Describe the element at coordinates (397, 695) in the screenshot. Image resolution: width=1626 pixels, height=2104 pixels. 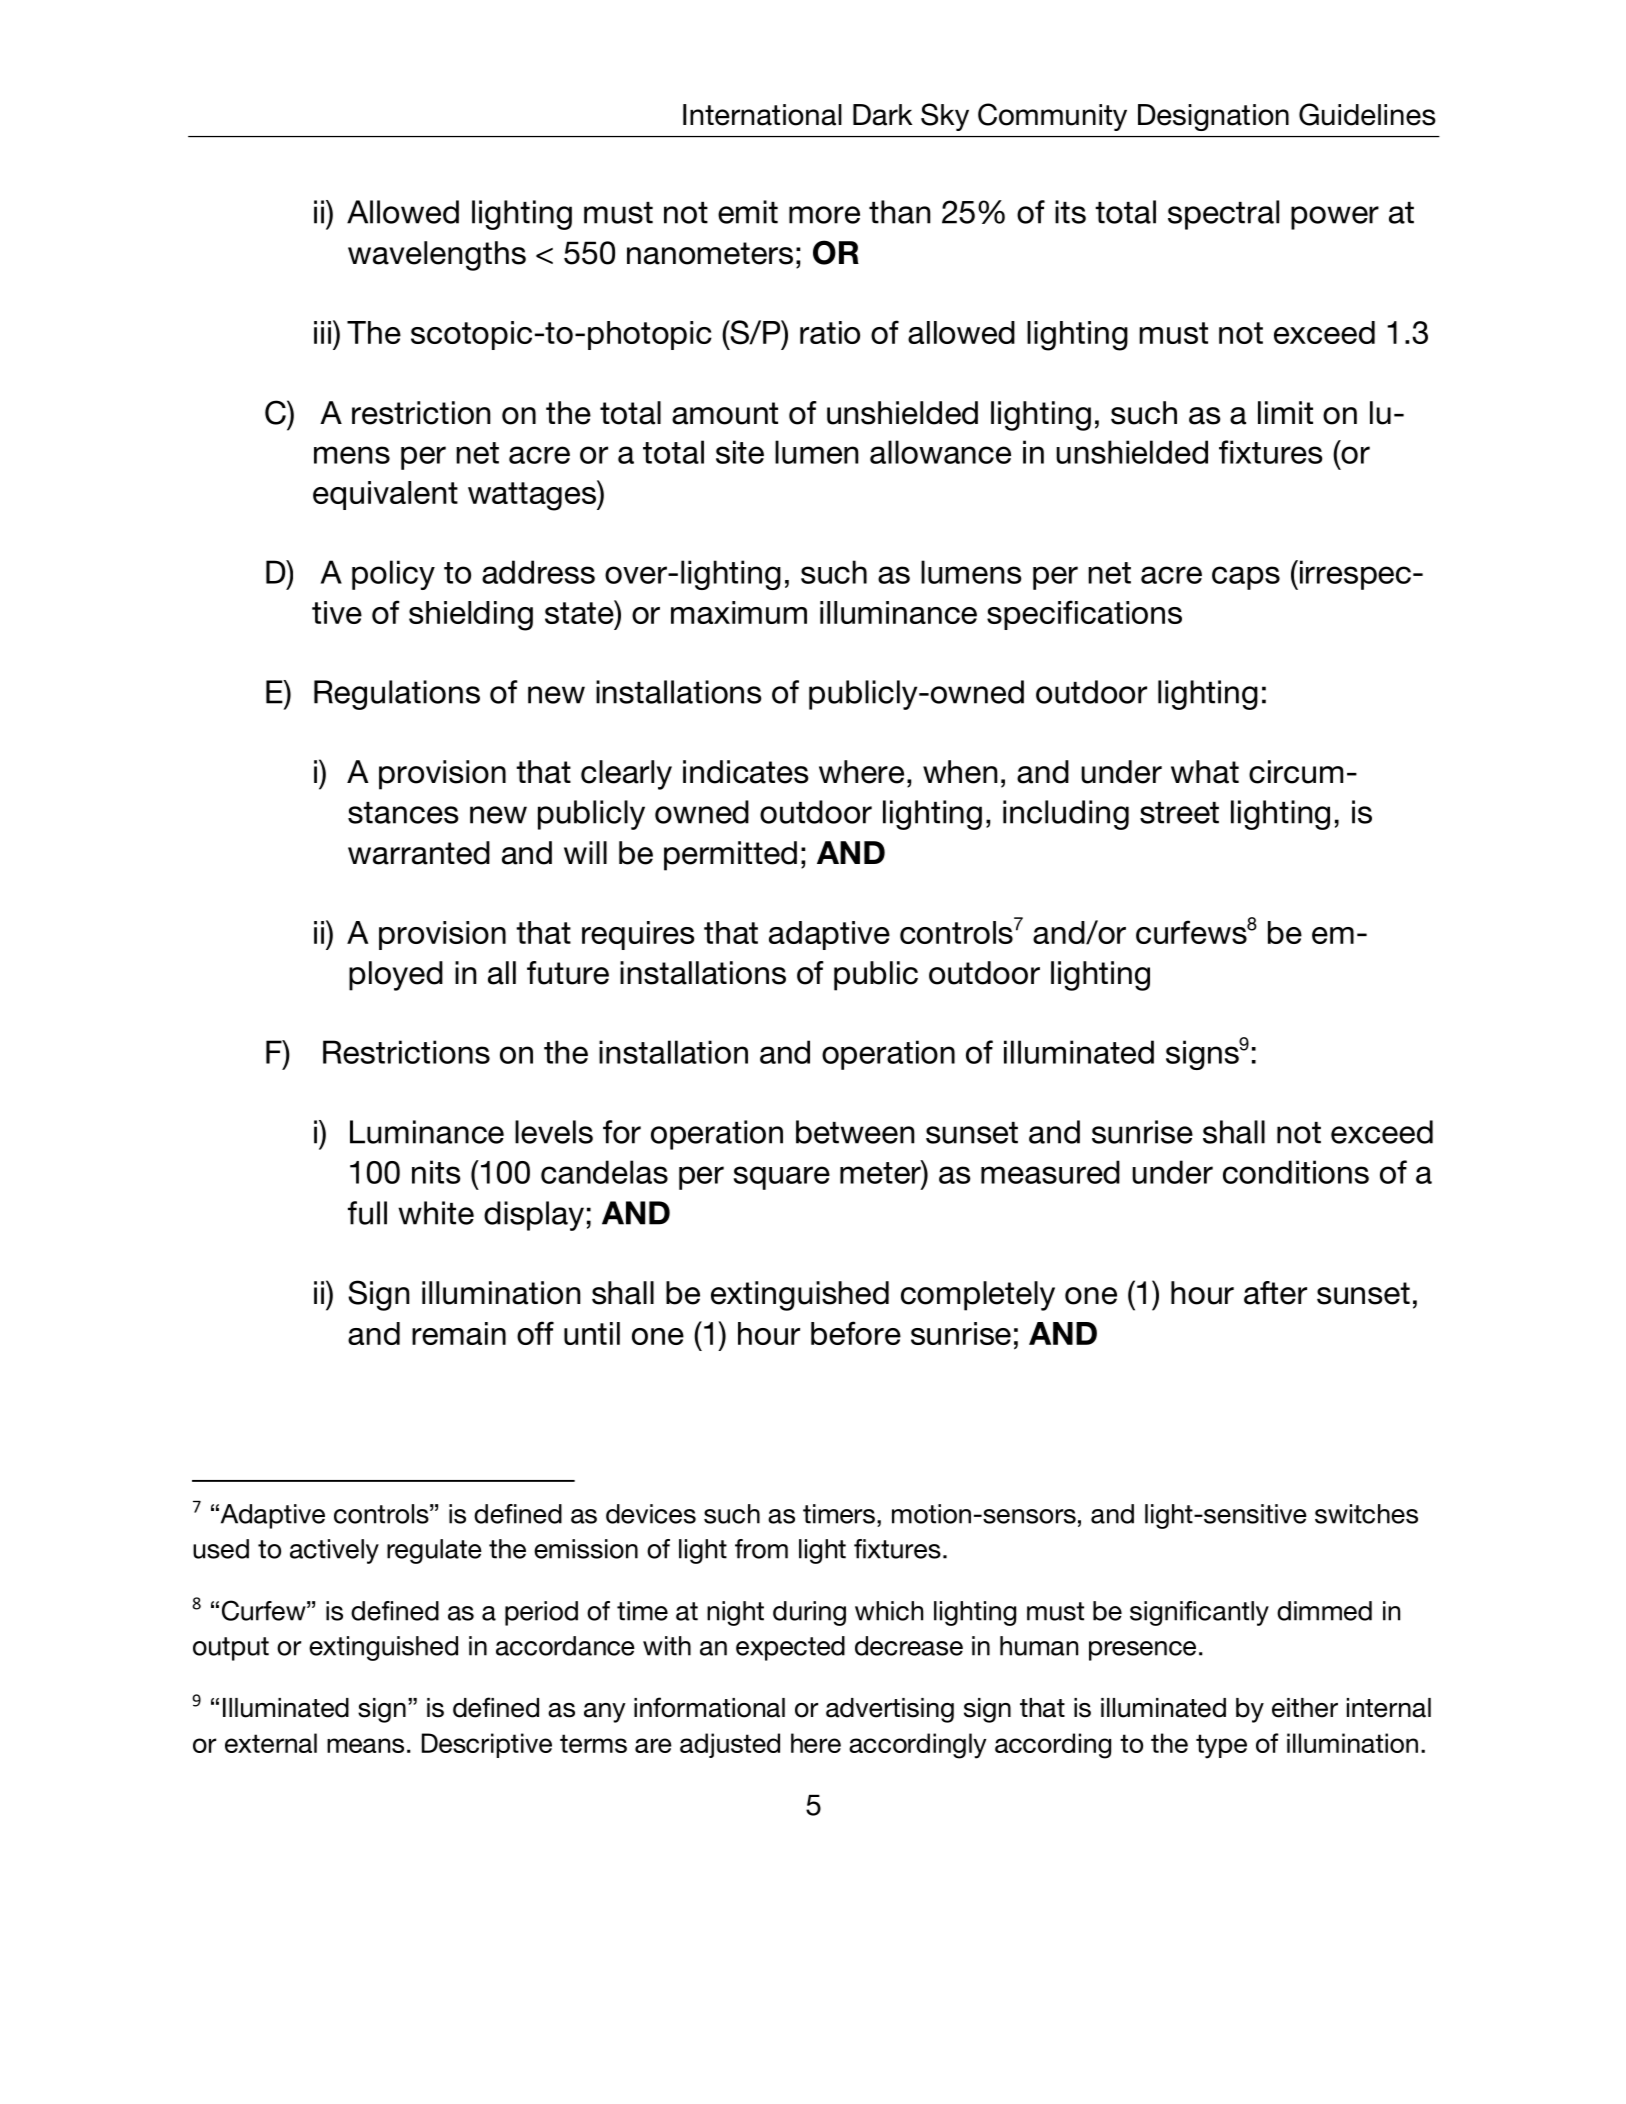
I see `Regulations` at that location.
